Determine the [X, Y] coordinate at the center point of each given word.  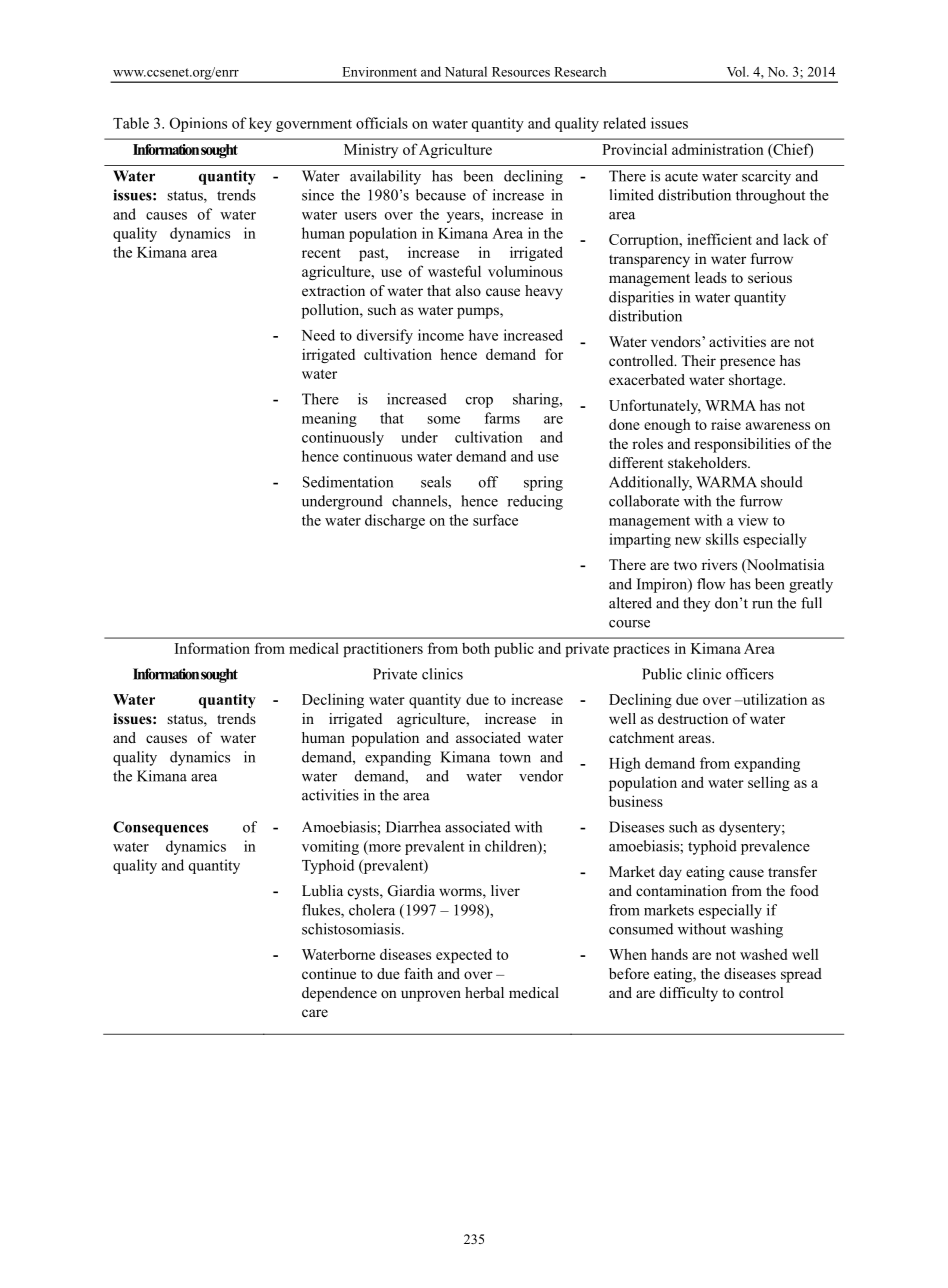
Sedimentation [348, 482]
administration [718, 149]
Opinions [198, 124]
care [315, 1013]
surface [495, 520]
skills [722, 539]
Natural [466, 71]
